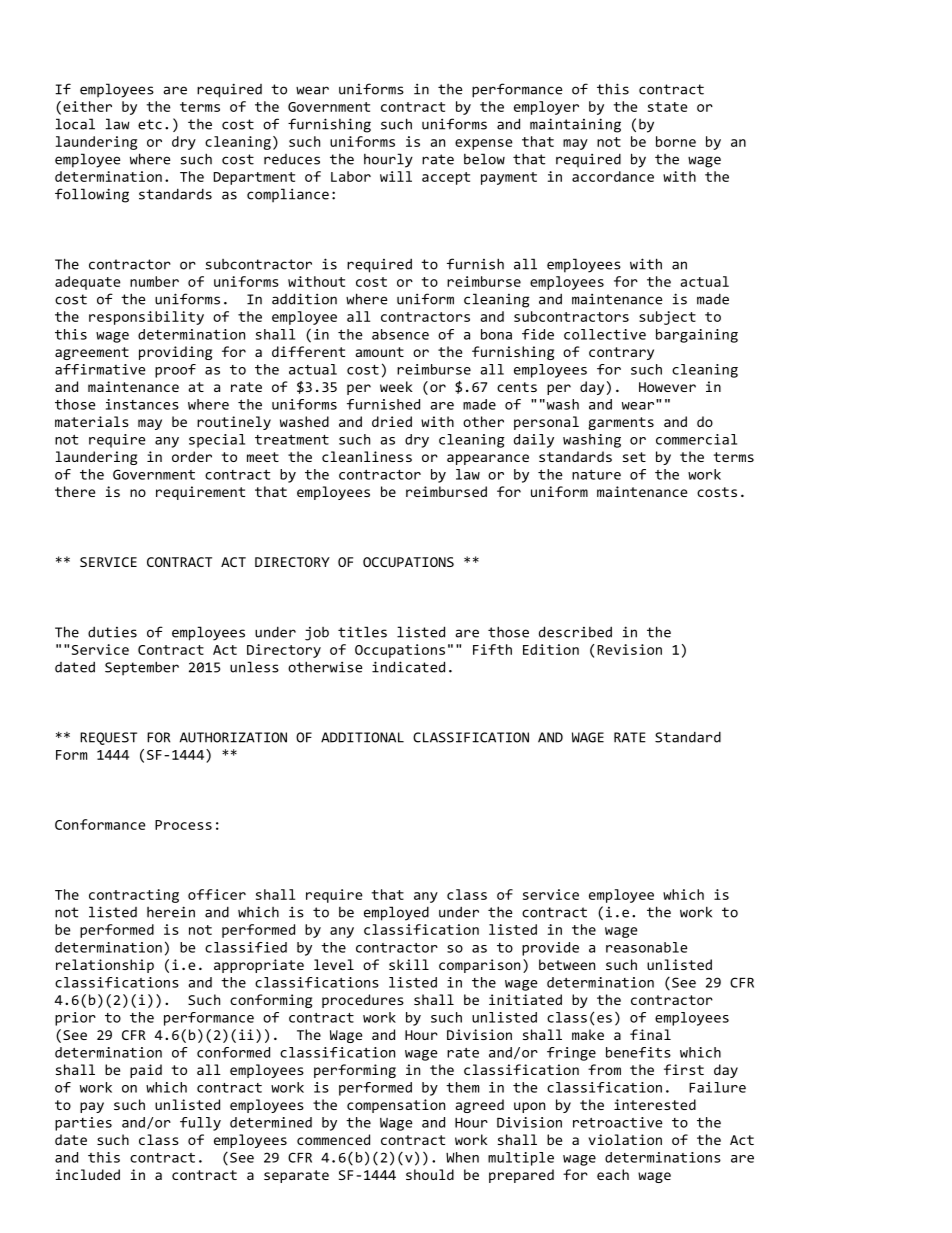 Image resolution: width=952 pixels, height=1233 pixels. Describe the element at coordinates (625, 1139) in the screenshot. I see `violation` at that location.
